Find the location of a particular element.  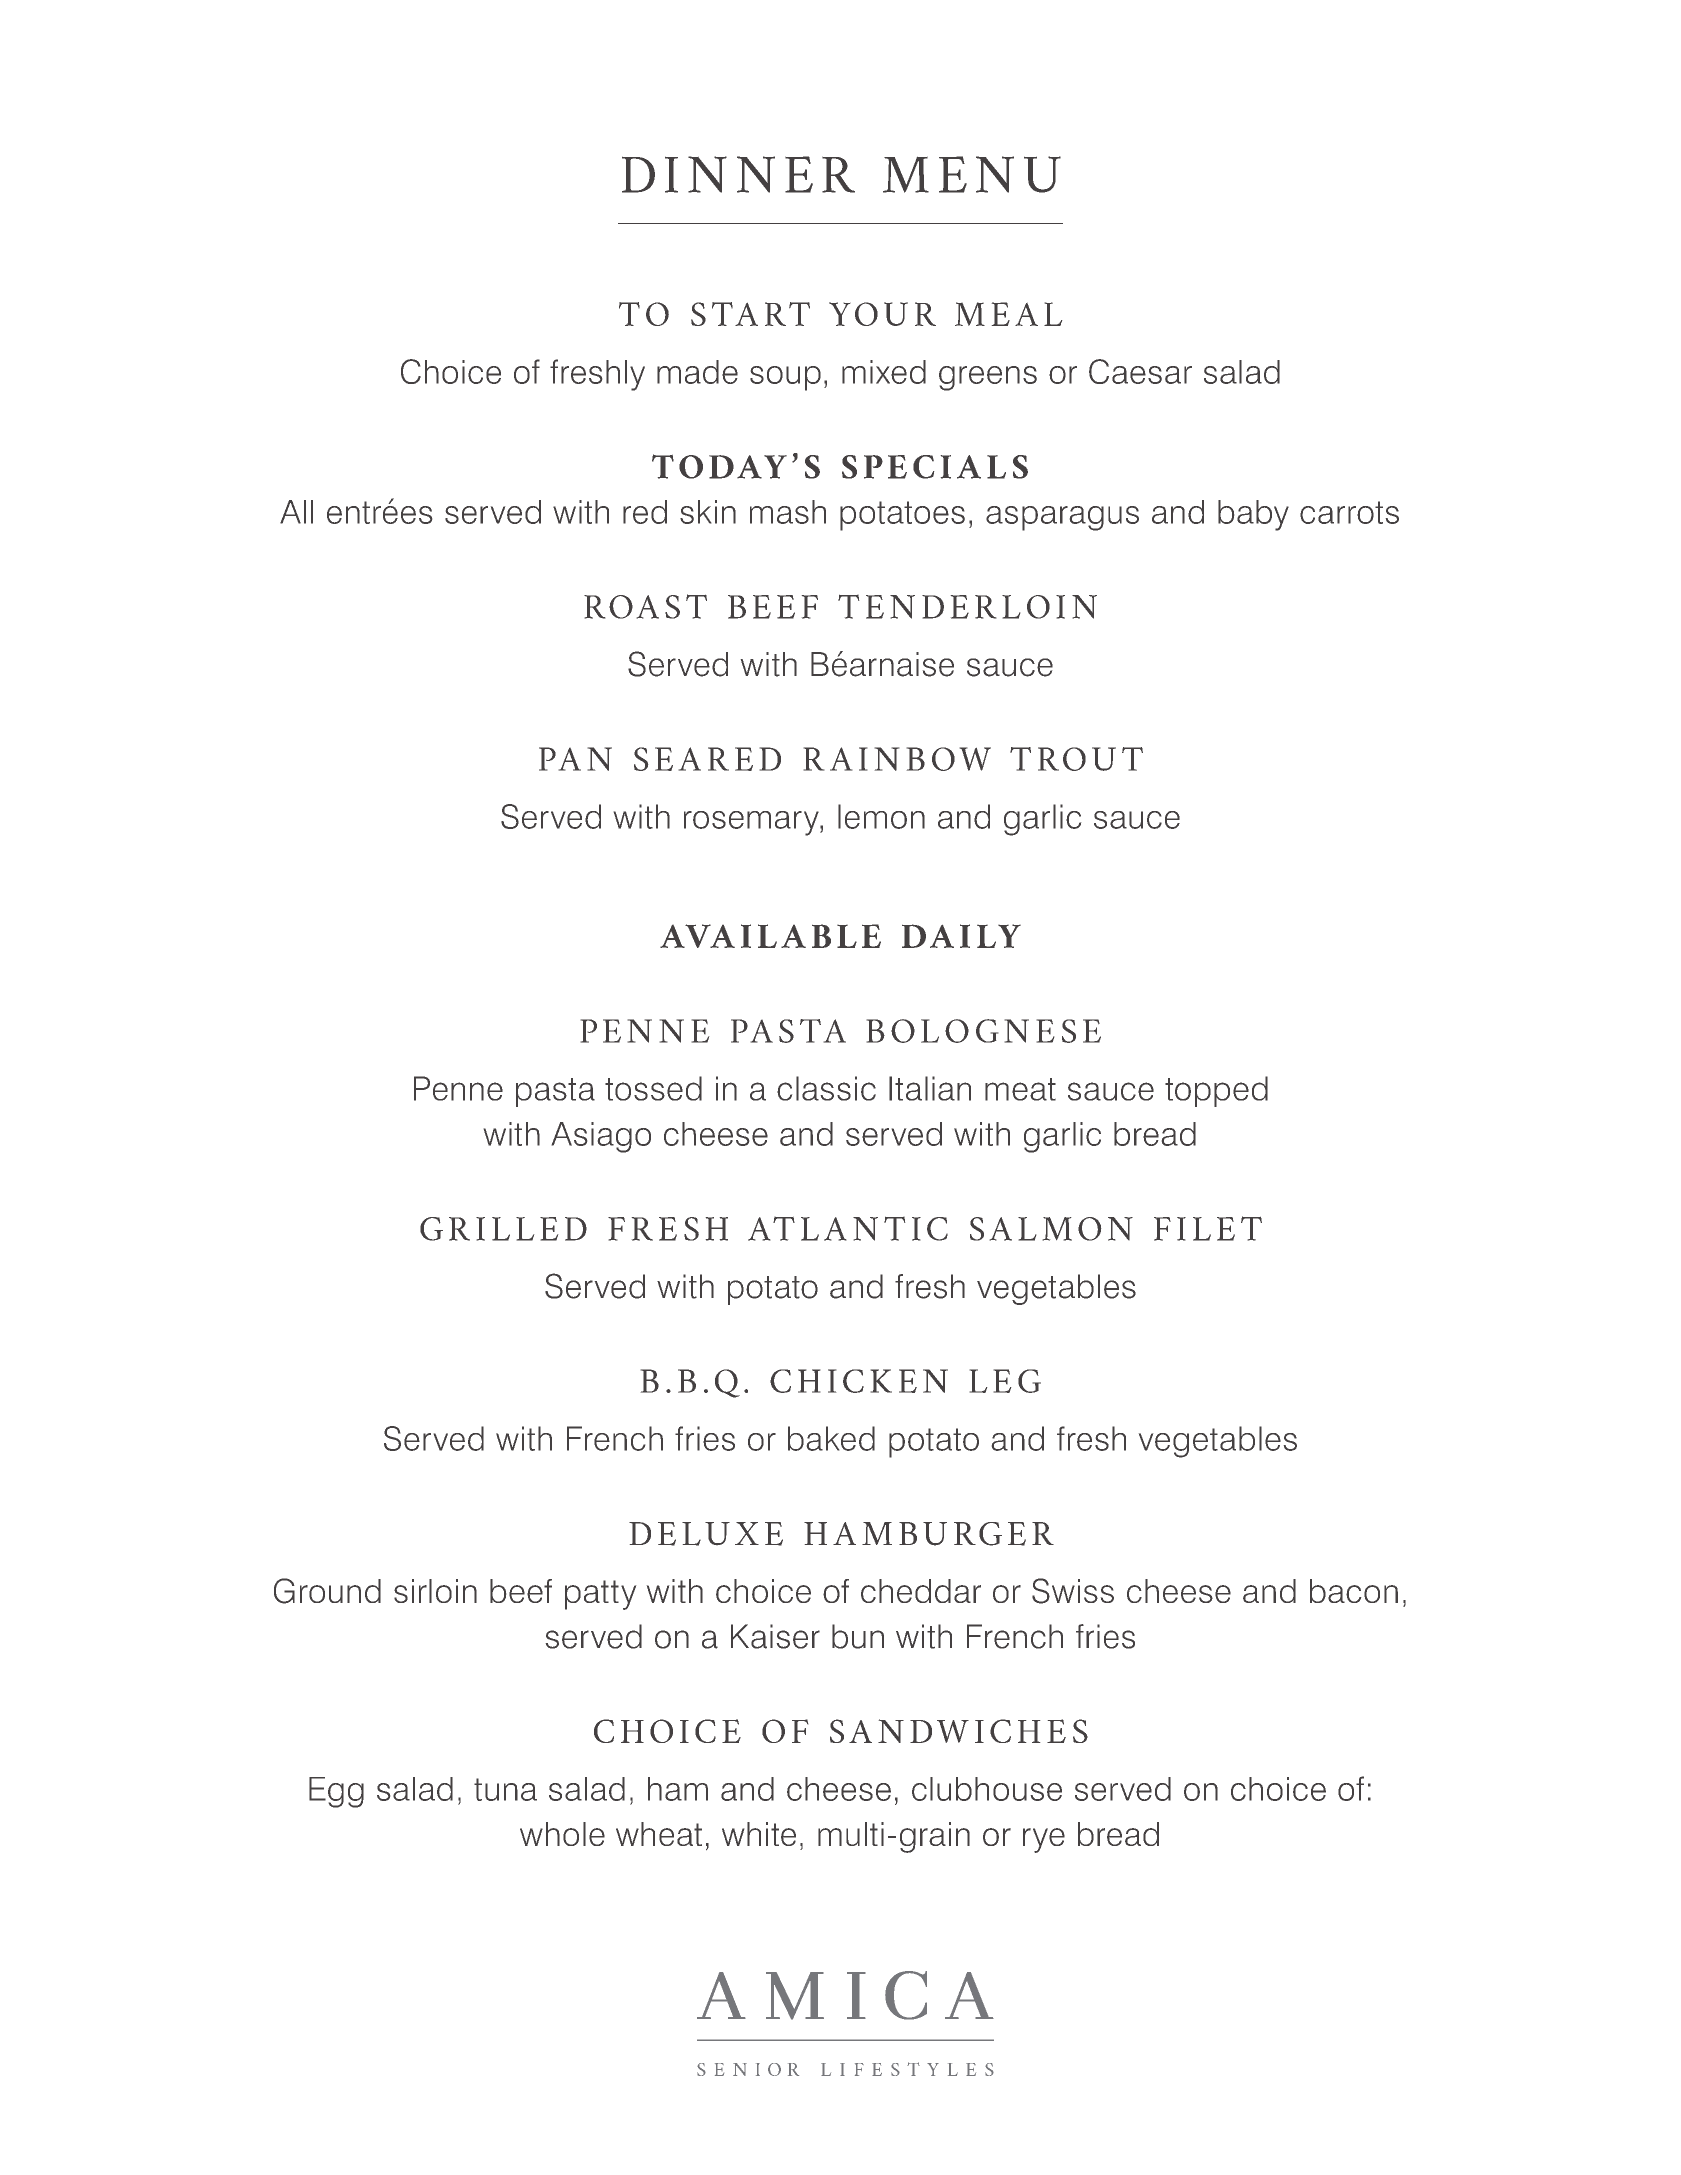

sirloin is located at coordinates (435, 1591).
